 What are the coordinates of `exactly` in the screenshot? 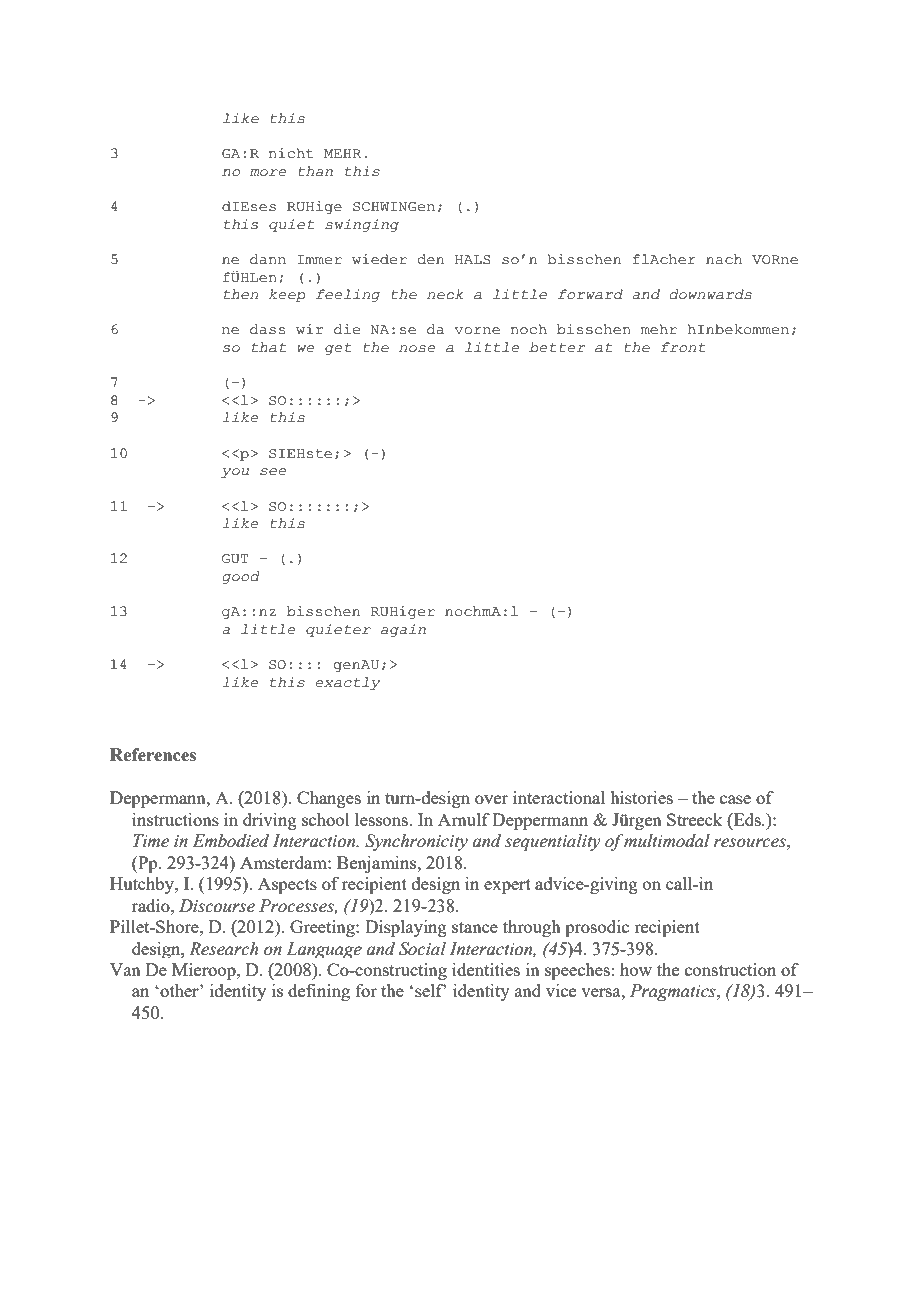 It's located at (348, 683).
